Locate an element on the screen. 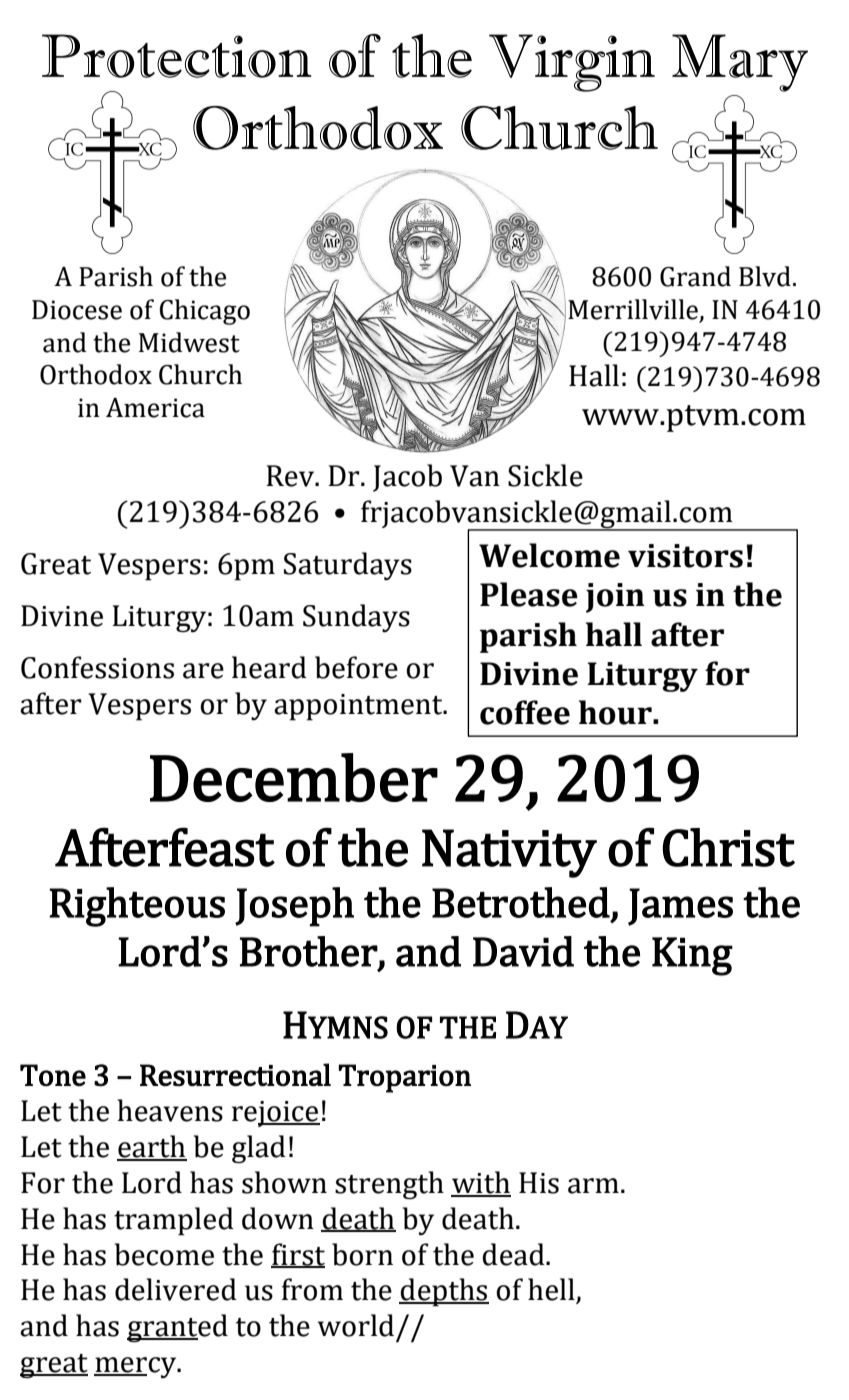 The height and width of the screenshot is (1400, 849). America is located at coordinates (155, 408).
